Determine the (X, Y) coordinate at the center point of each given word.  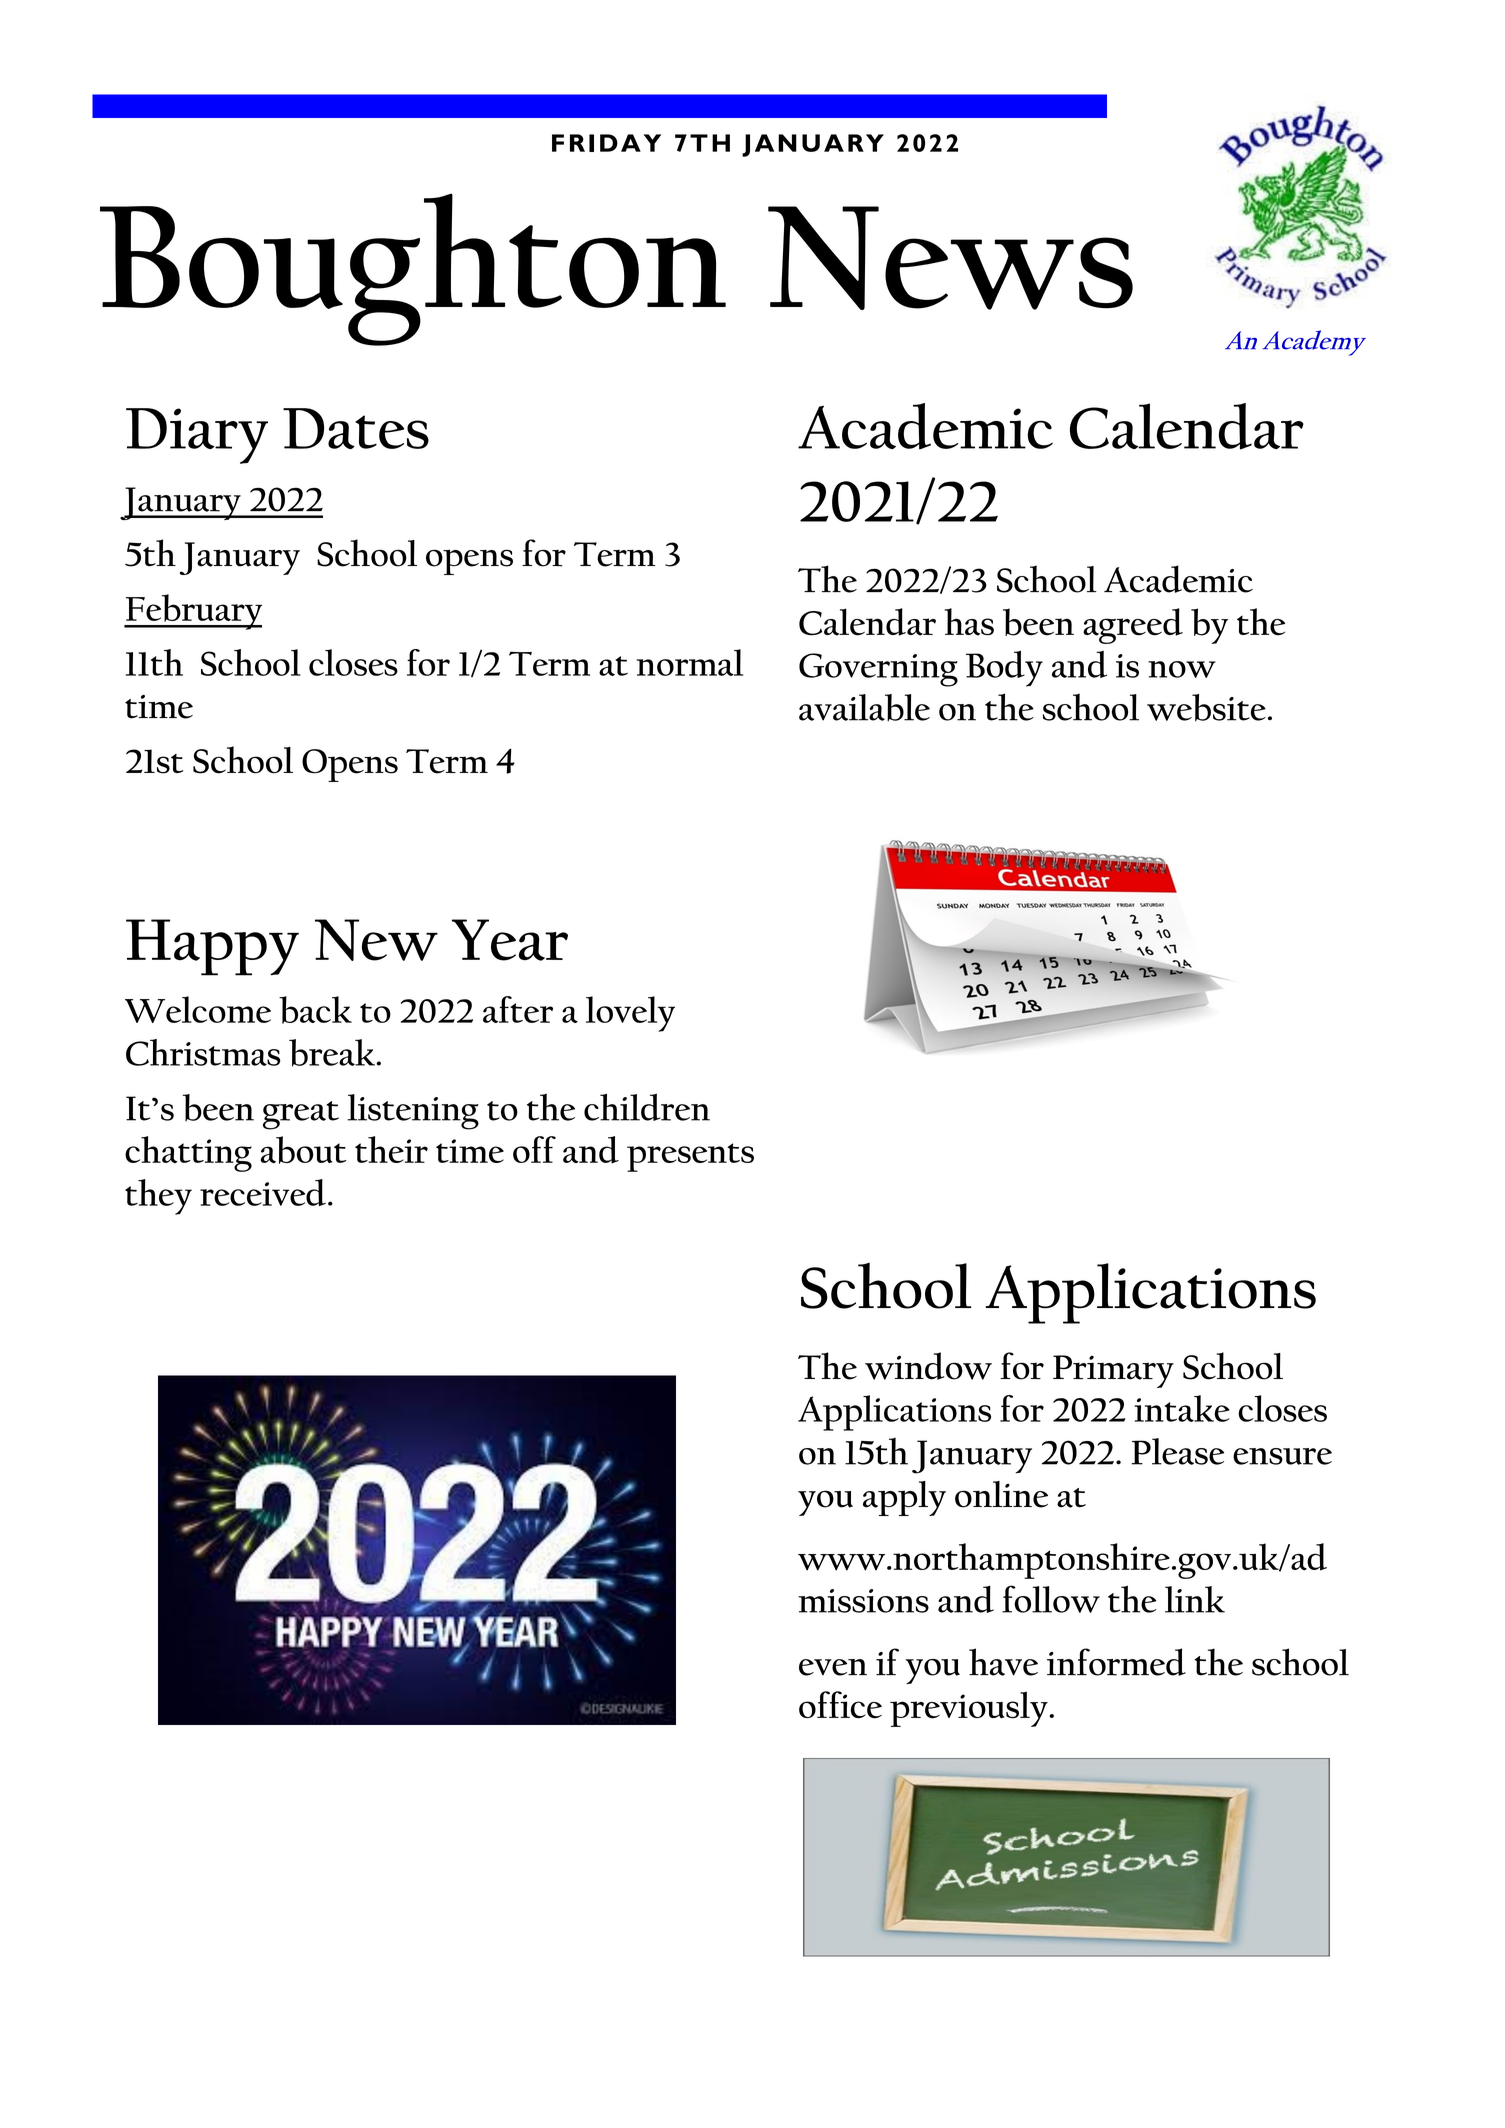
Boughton (413, 269)
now (1182, 669)
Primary (1113, 1371)
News (950, 258)
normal (690, 662)
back (315, 1010)
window (928, 1366)
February (193, 612)
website (1206, 708)
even (833, 1667)
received (263, 1192)
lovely (630, 1014)
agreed (1133, 626)
